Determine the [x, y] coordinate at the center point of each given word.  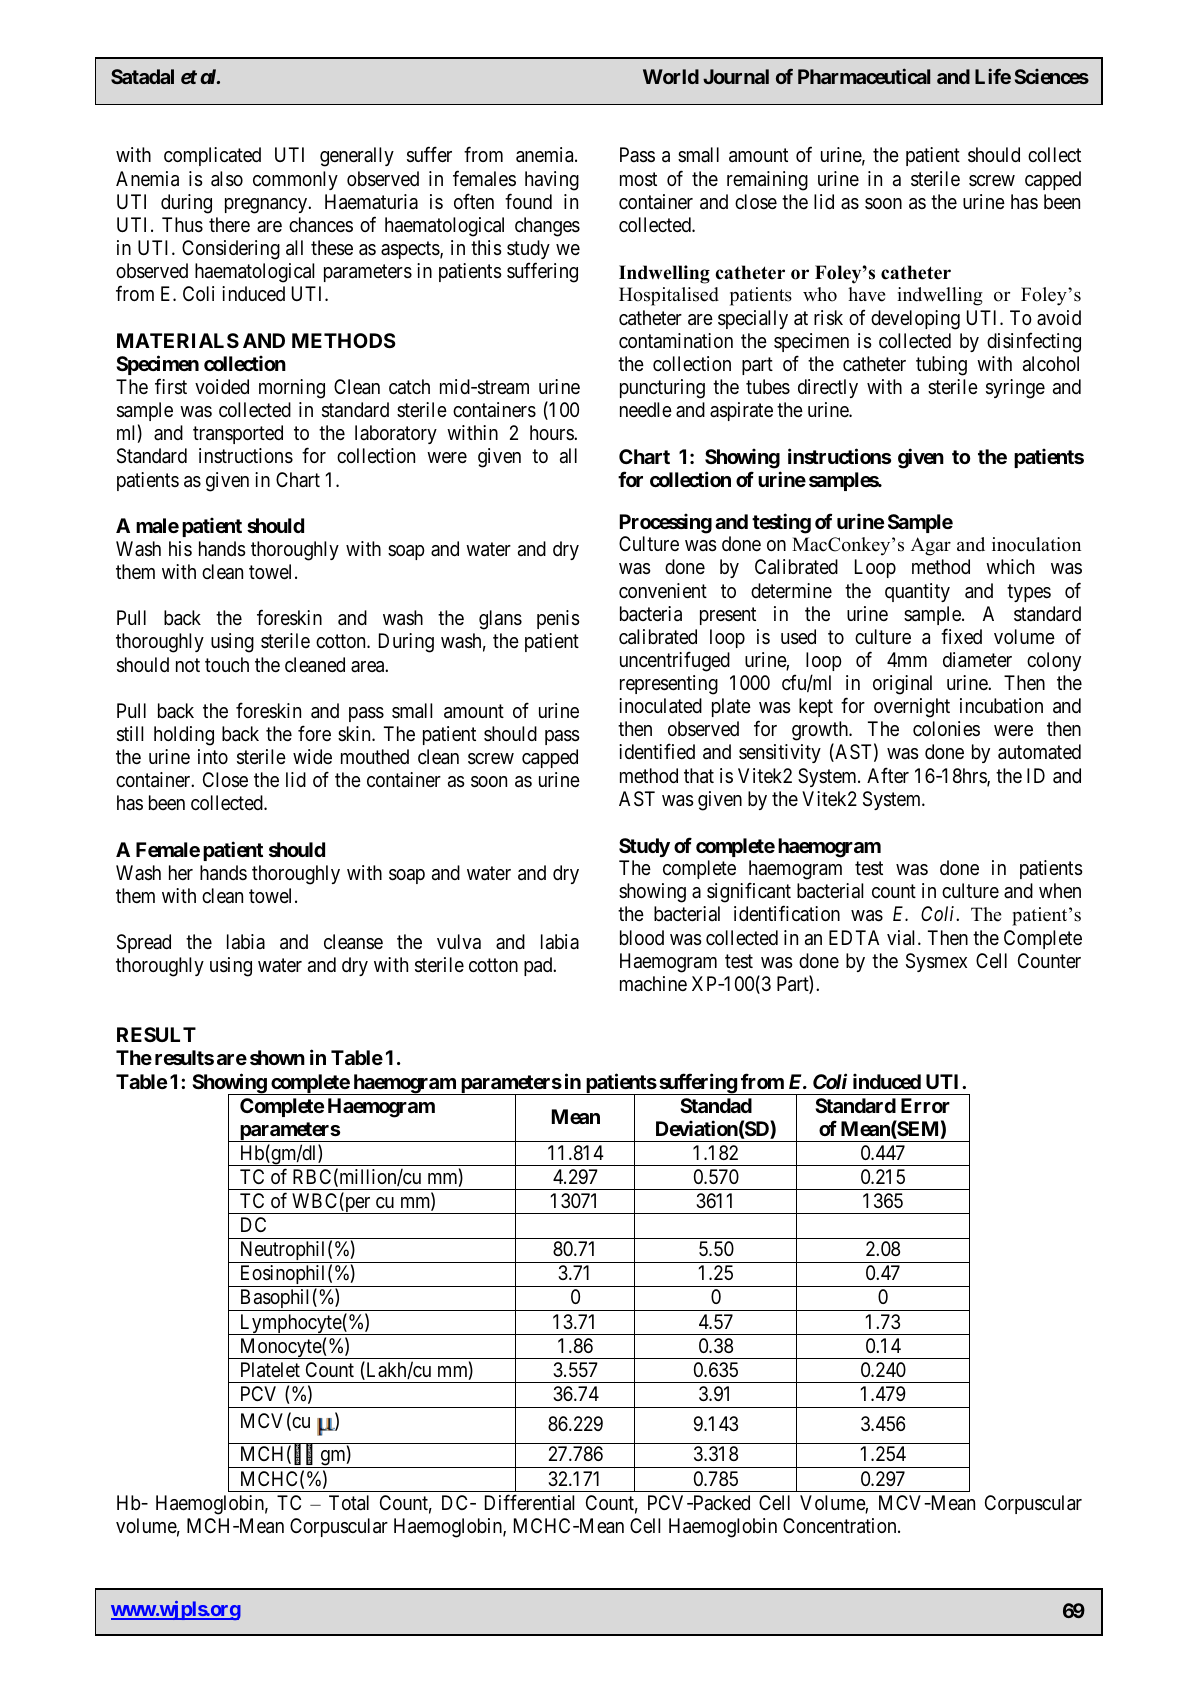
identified [657, 752]
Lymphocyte [290, 1324]
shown [277, 1057]
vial [903, 938]
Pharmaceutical [864, 76]
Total [349, 1503]
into [213, 756]
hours [552, 432]
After [888, 775]
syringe [1015, 389]
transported [238, 434]
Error [925, 1105]
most [638, 179]
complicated [212, 156]
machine [653, 983]
